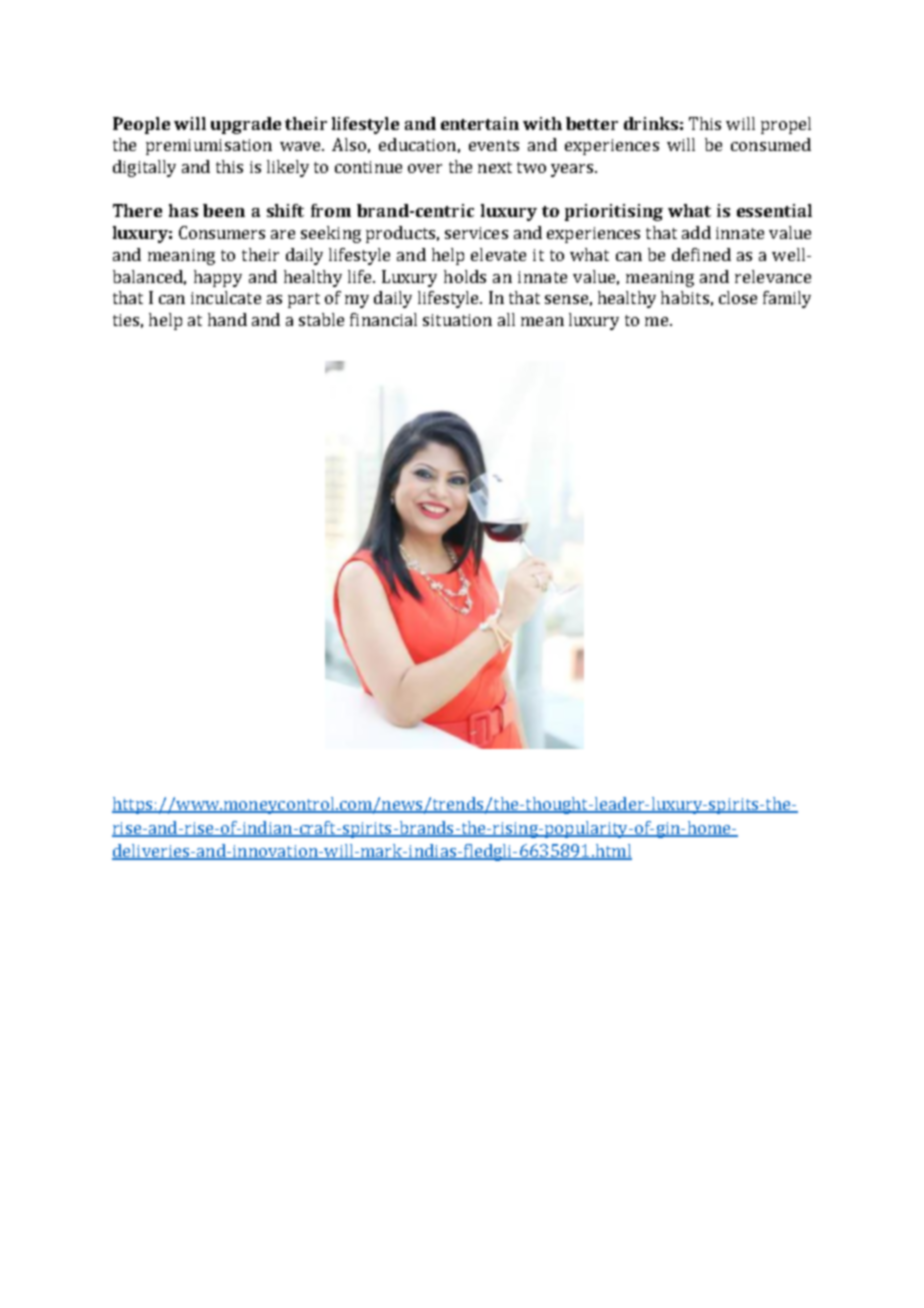 The image size is (924, 1308). I want to click on holds, so click(465, 276).
